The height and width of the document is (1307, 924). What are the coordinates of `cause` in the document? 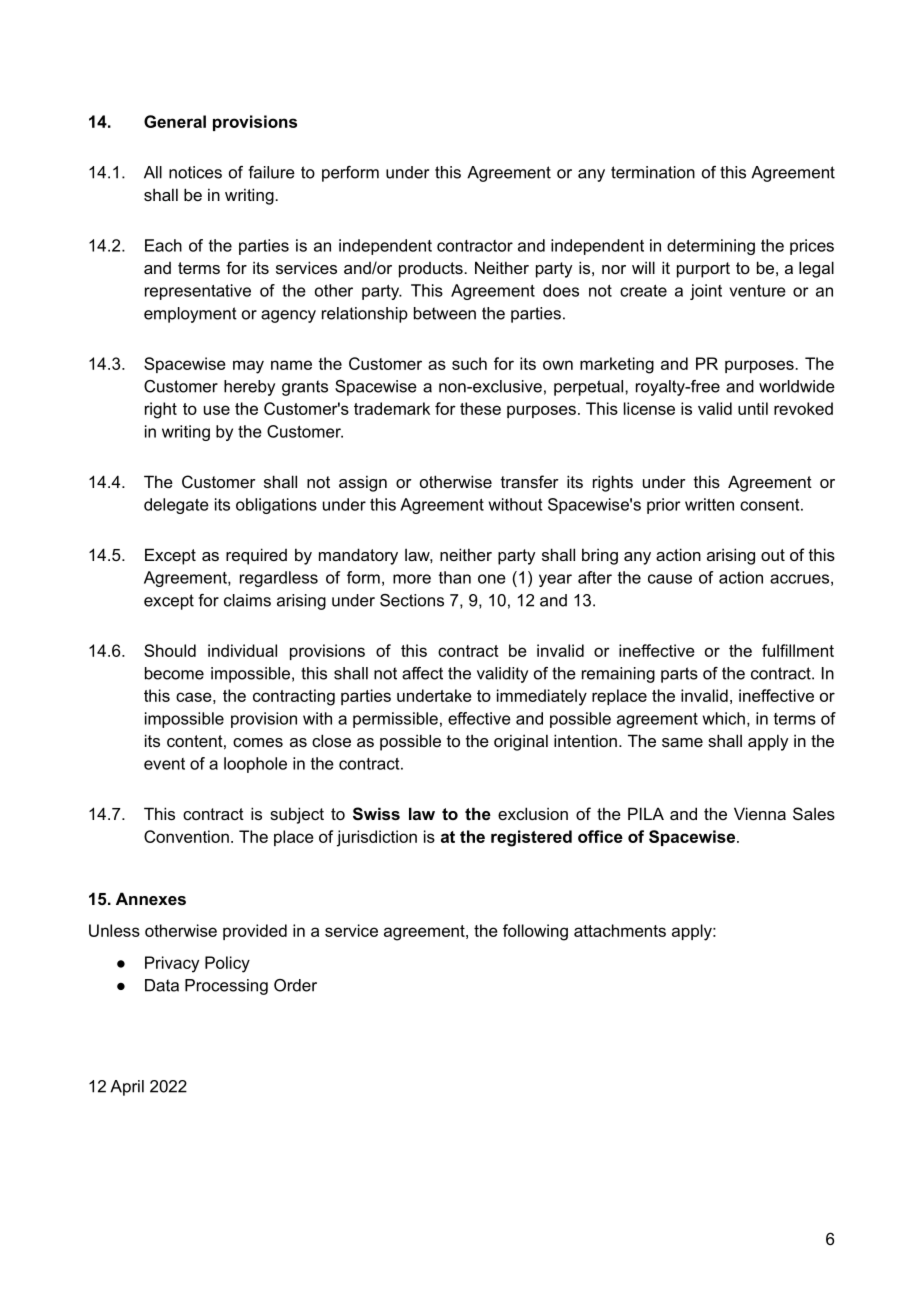 It's located at (670, 579).
